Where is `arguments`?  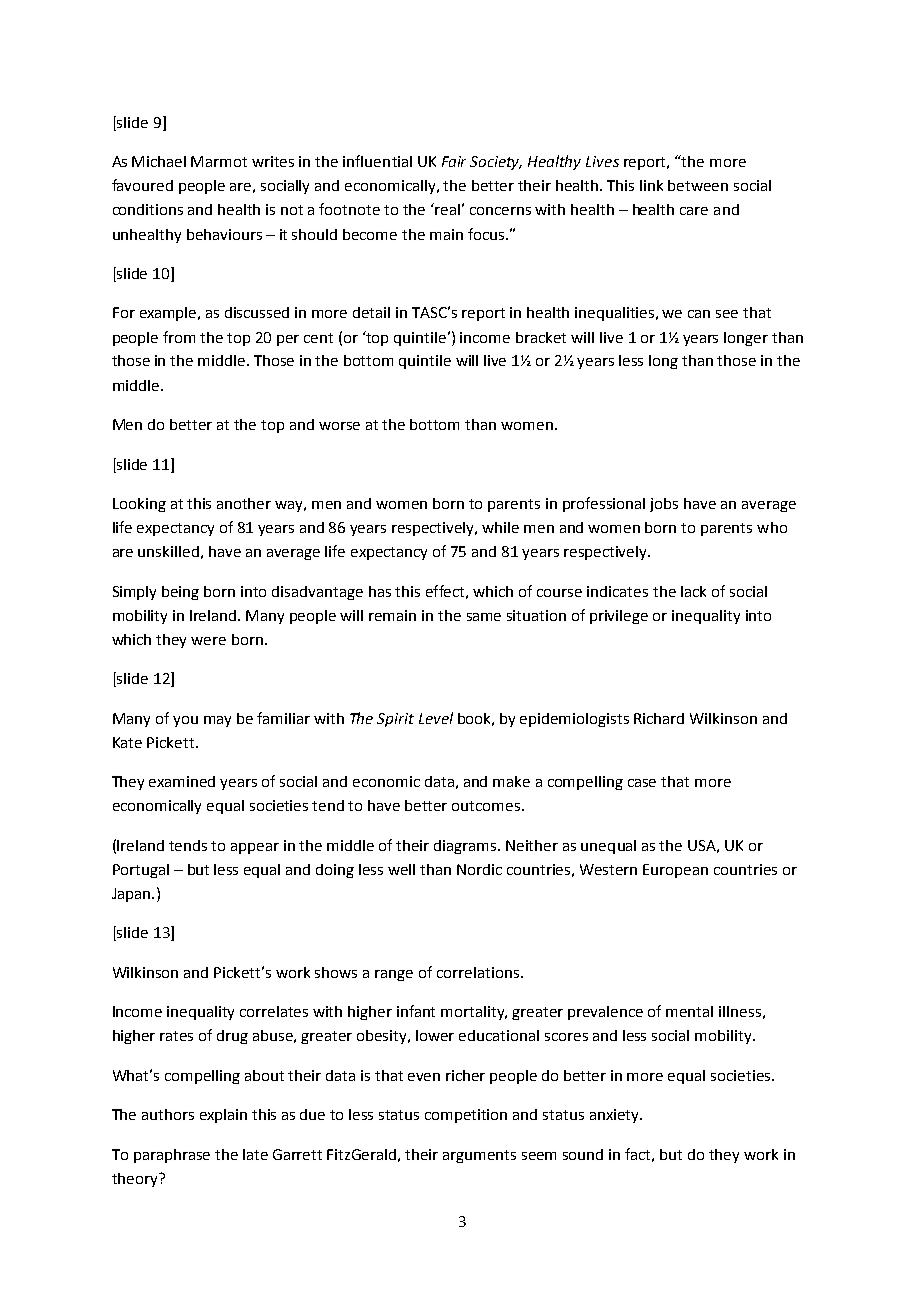 arguments is located at coordinates (479, 1156).
